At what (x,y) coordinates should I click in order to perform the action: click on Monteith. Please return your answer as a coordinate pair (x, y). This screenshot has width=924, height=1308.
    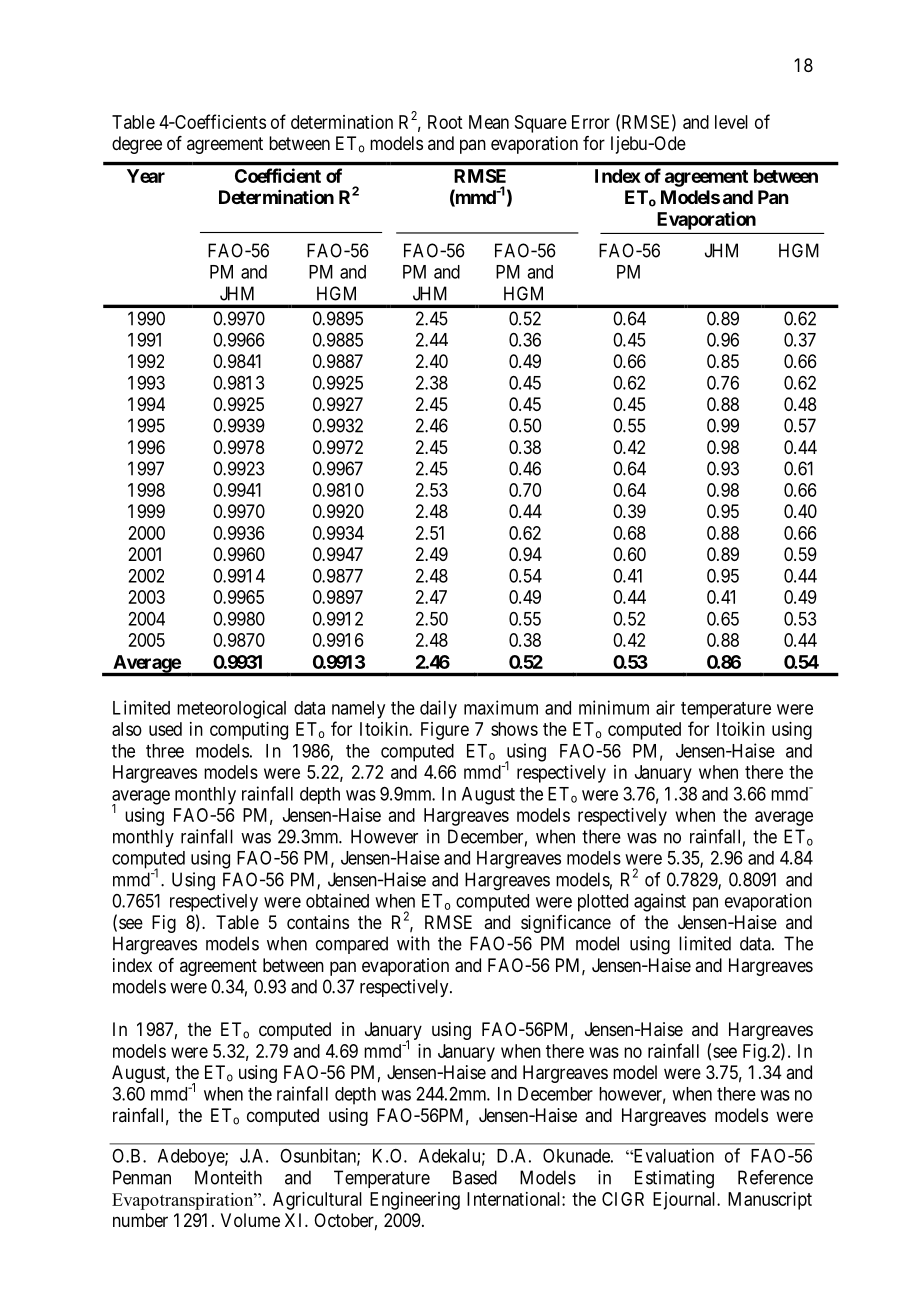
    Looking at the image, I should click on (228, 1177).
